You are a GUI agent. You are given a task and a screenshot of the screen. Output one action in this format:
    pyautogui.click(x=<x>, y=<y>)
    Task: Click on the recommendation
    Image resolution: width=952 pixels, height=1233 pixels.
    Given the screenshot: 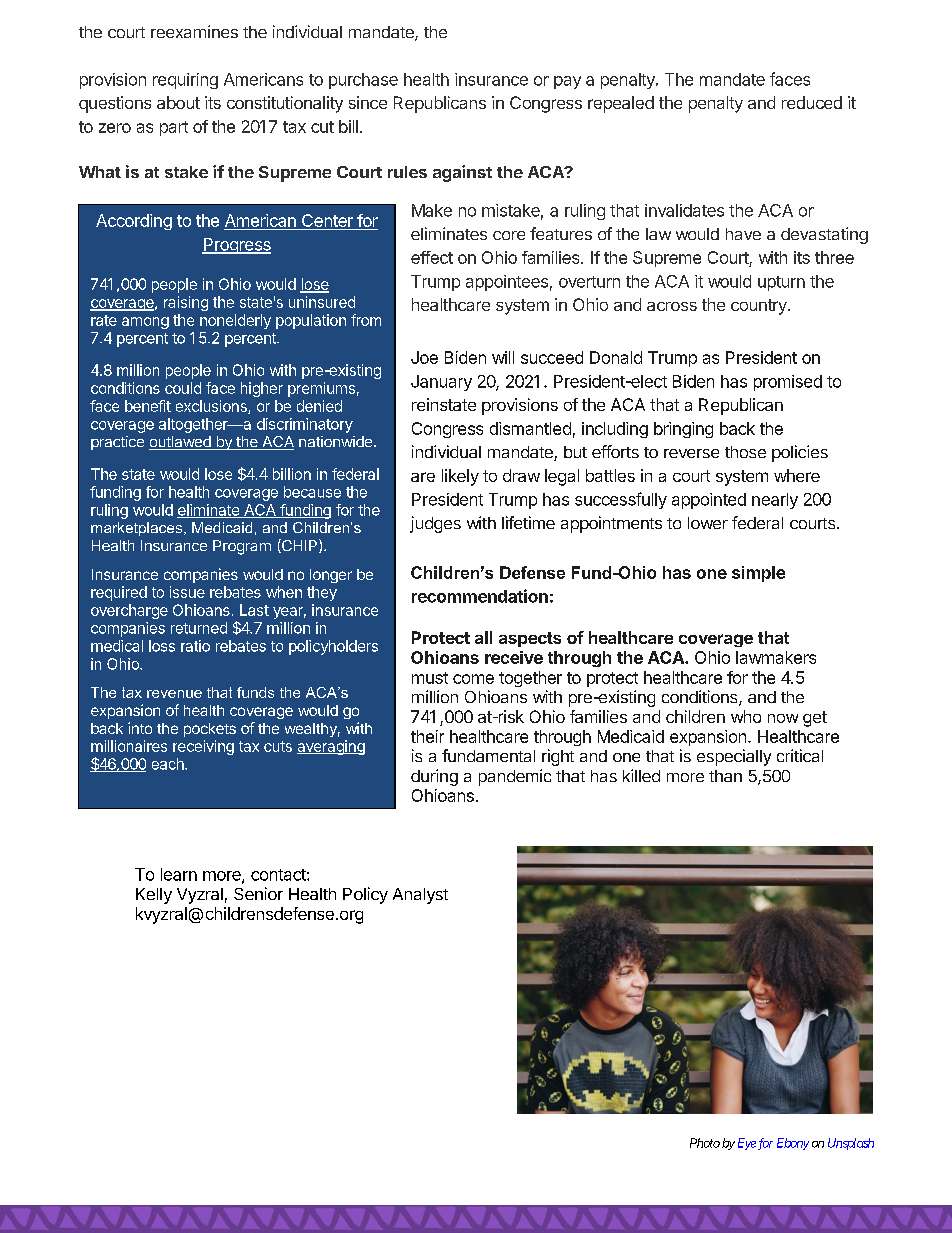 What is the action you would take?
    pyautogui.click(x=480, y=596)
